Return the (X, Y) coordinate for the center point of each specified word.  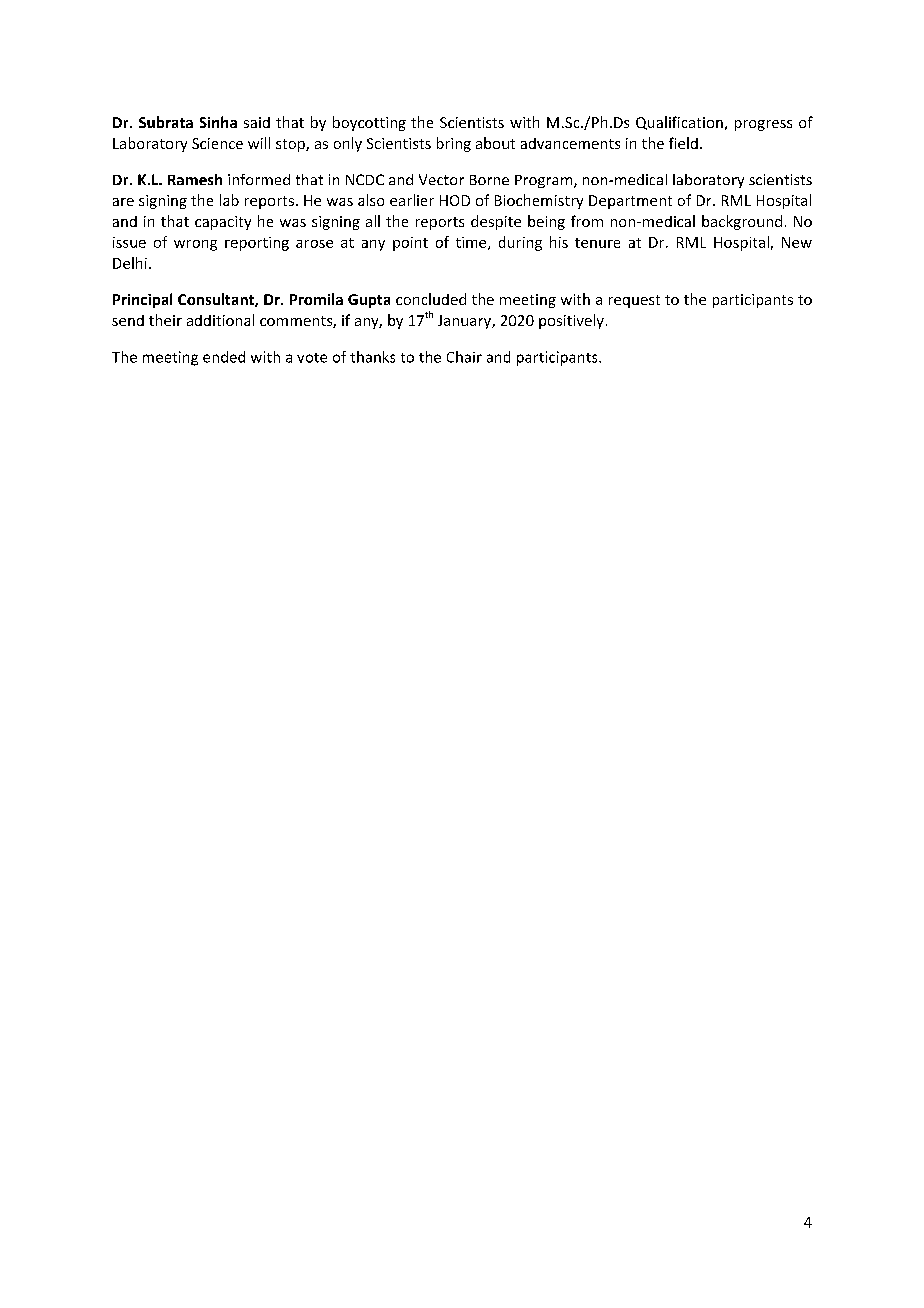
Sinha (218, 122)
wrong (195, 245)
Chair (464, 357)
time (472, 243)
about (495, 143)
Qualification (679, 123)
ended (224, 357)
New (797, 242)
